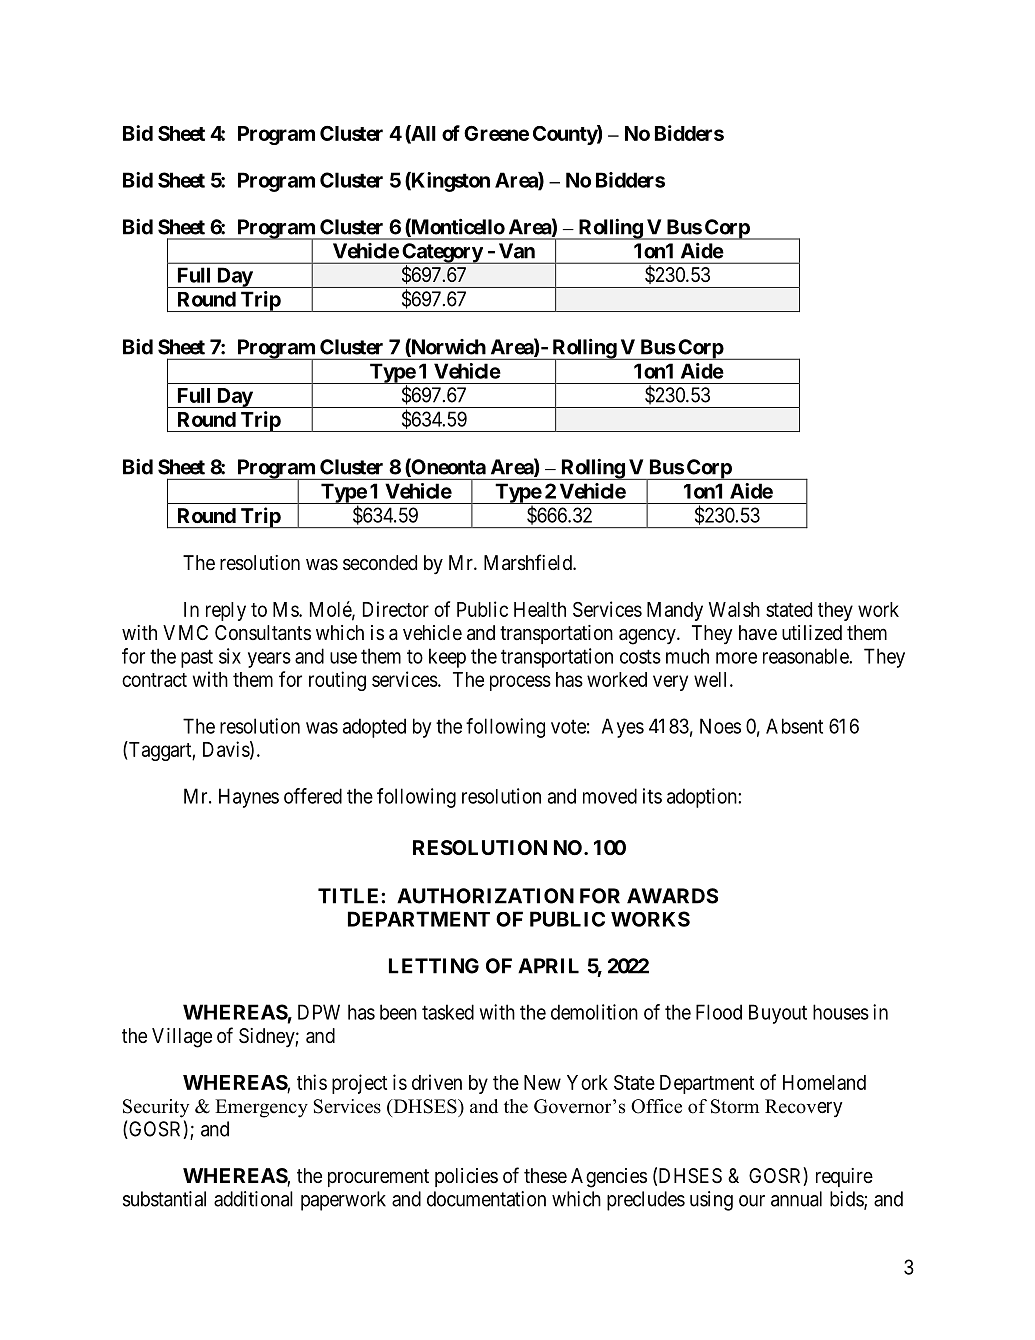 The height and width of the screenshot is (1340, 1035). What do you see at coordinates (253, 1199) in the screenshot?
I see `additional` at bounding box center [253, 1199].
